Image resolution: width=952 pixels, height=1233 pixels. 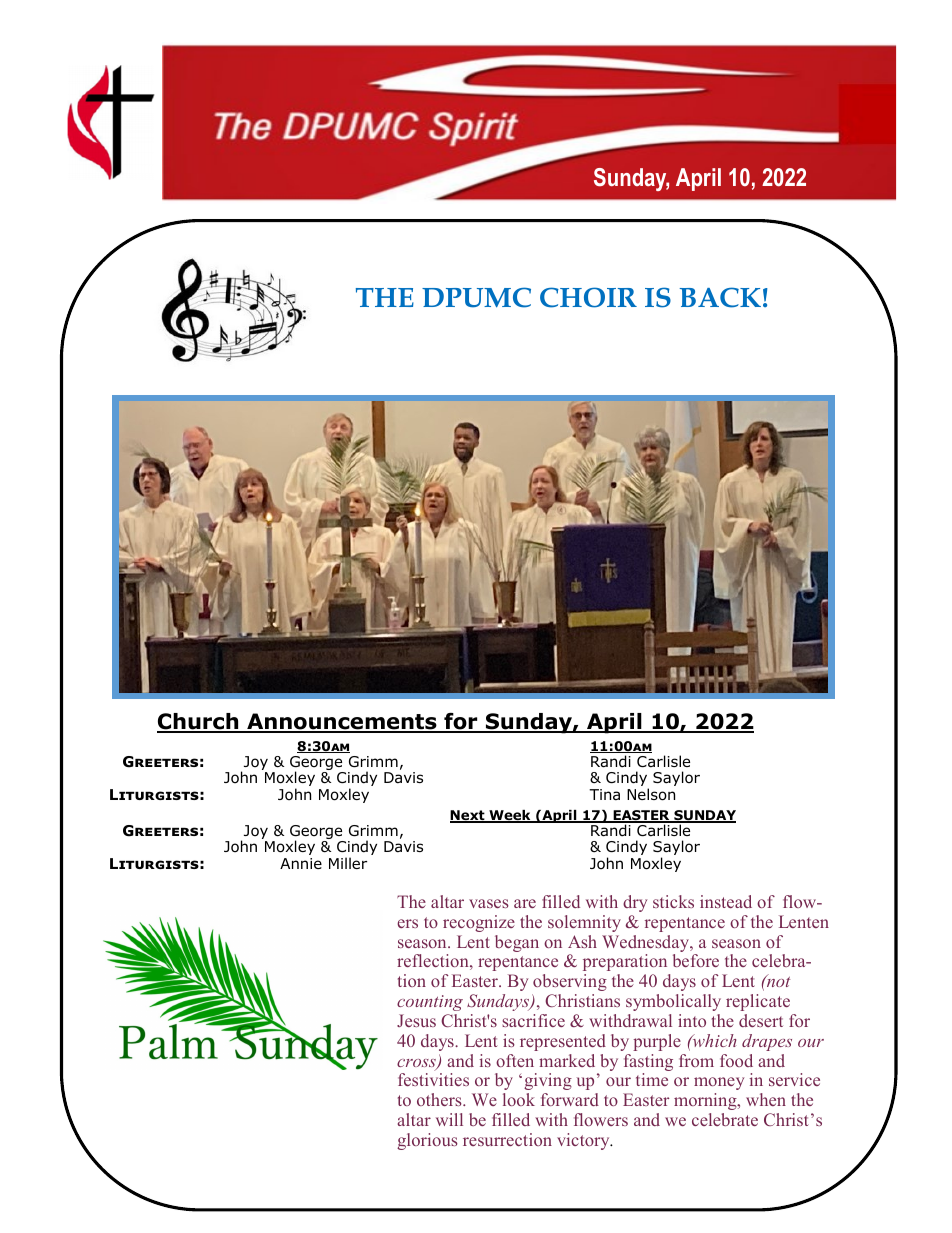 What do you see at coordinates (706, 1101) in the screenshot?
I see `morning` at bounding box center [706, 1101].
